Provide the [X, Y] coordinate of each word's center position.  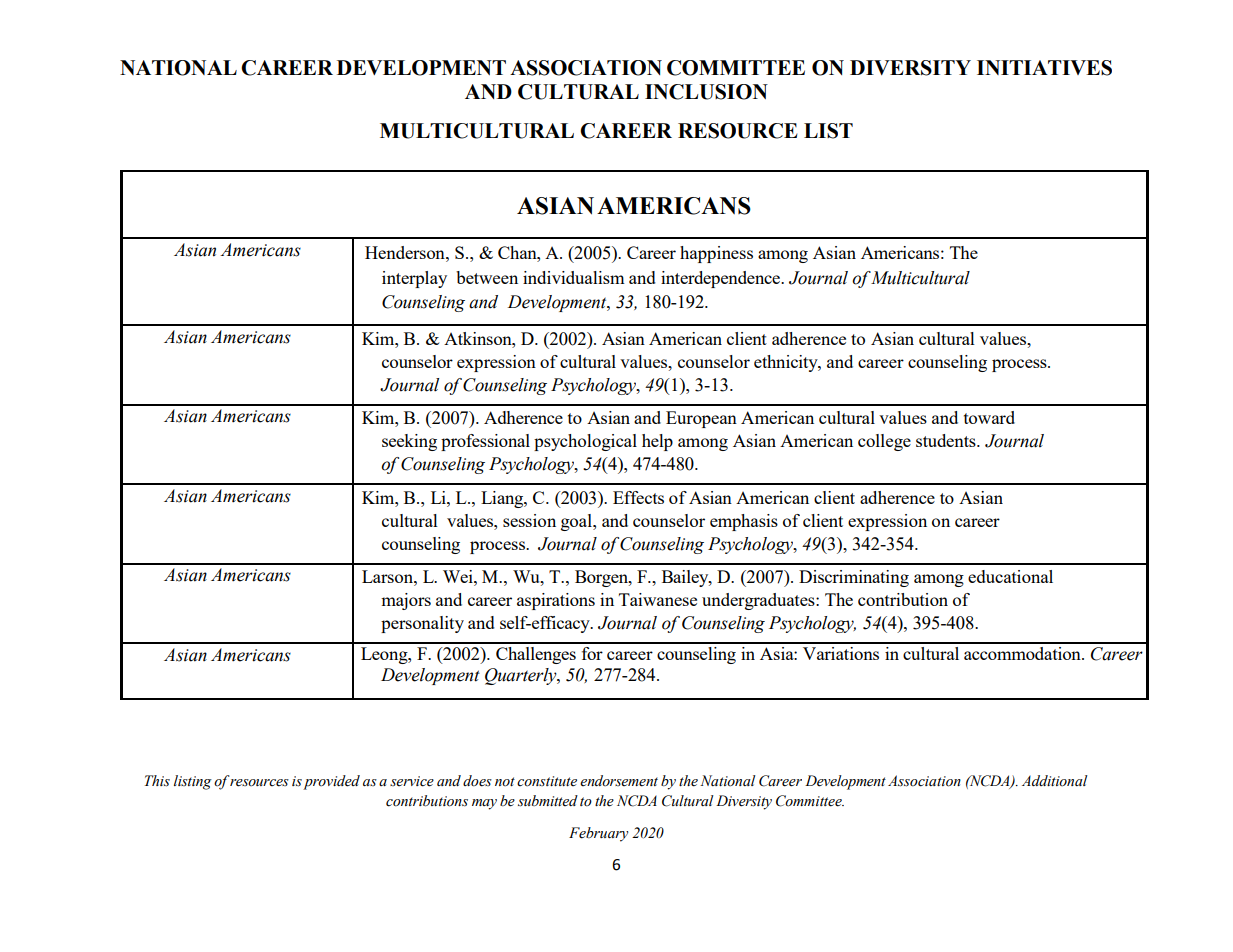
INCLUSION [706, 92]
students [947, 440]
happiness [716, 254]
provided [330, 782]
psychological [585, 442]
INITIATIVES [1044, 68]
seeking [409, 442]
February [598, 834]
